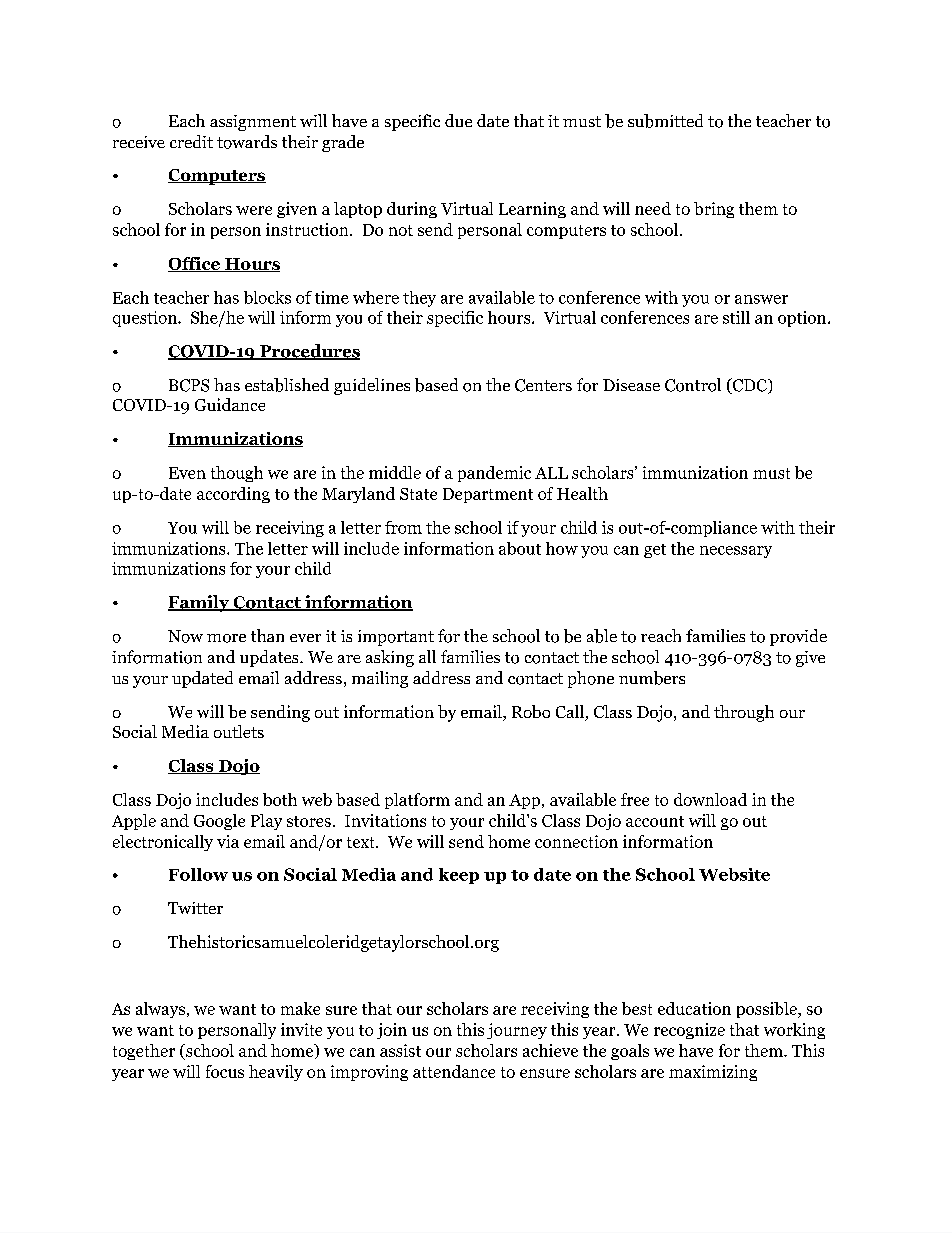  Describe the element at coordinates (689, 1031) in the screenshot. I see `recognize` at that location.
